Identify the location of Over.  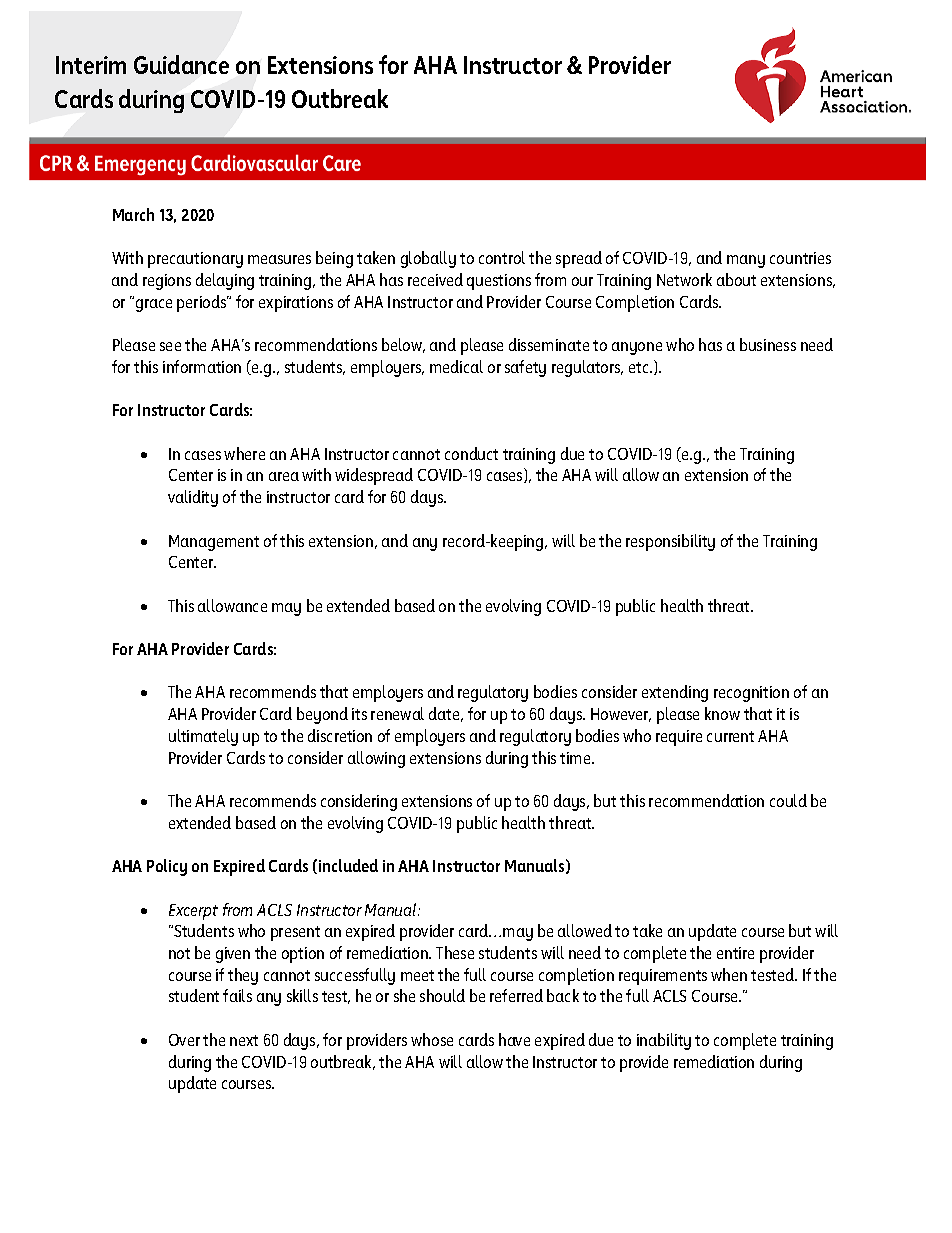
(184, 1040).
